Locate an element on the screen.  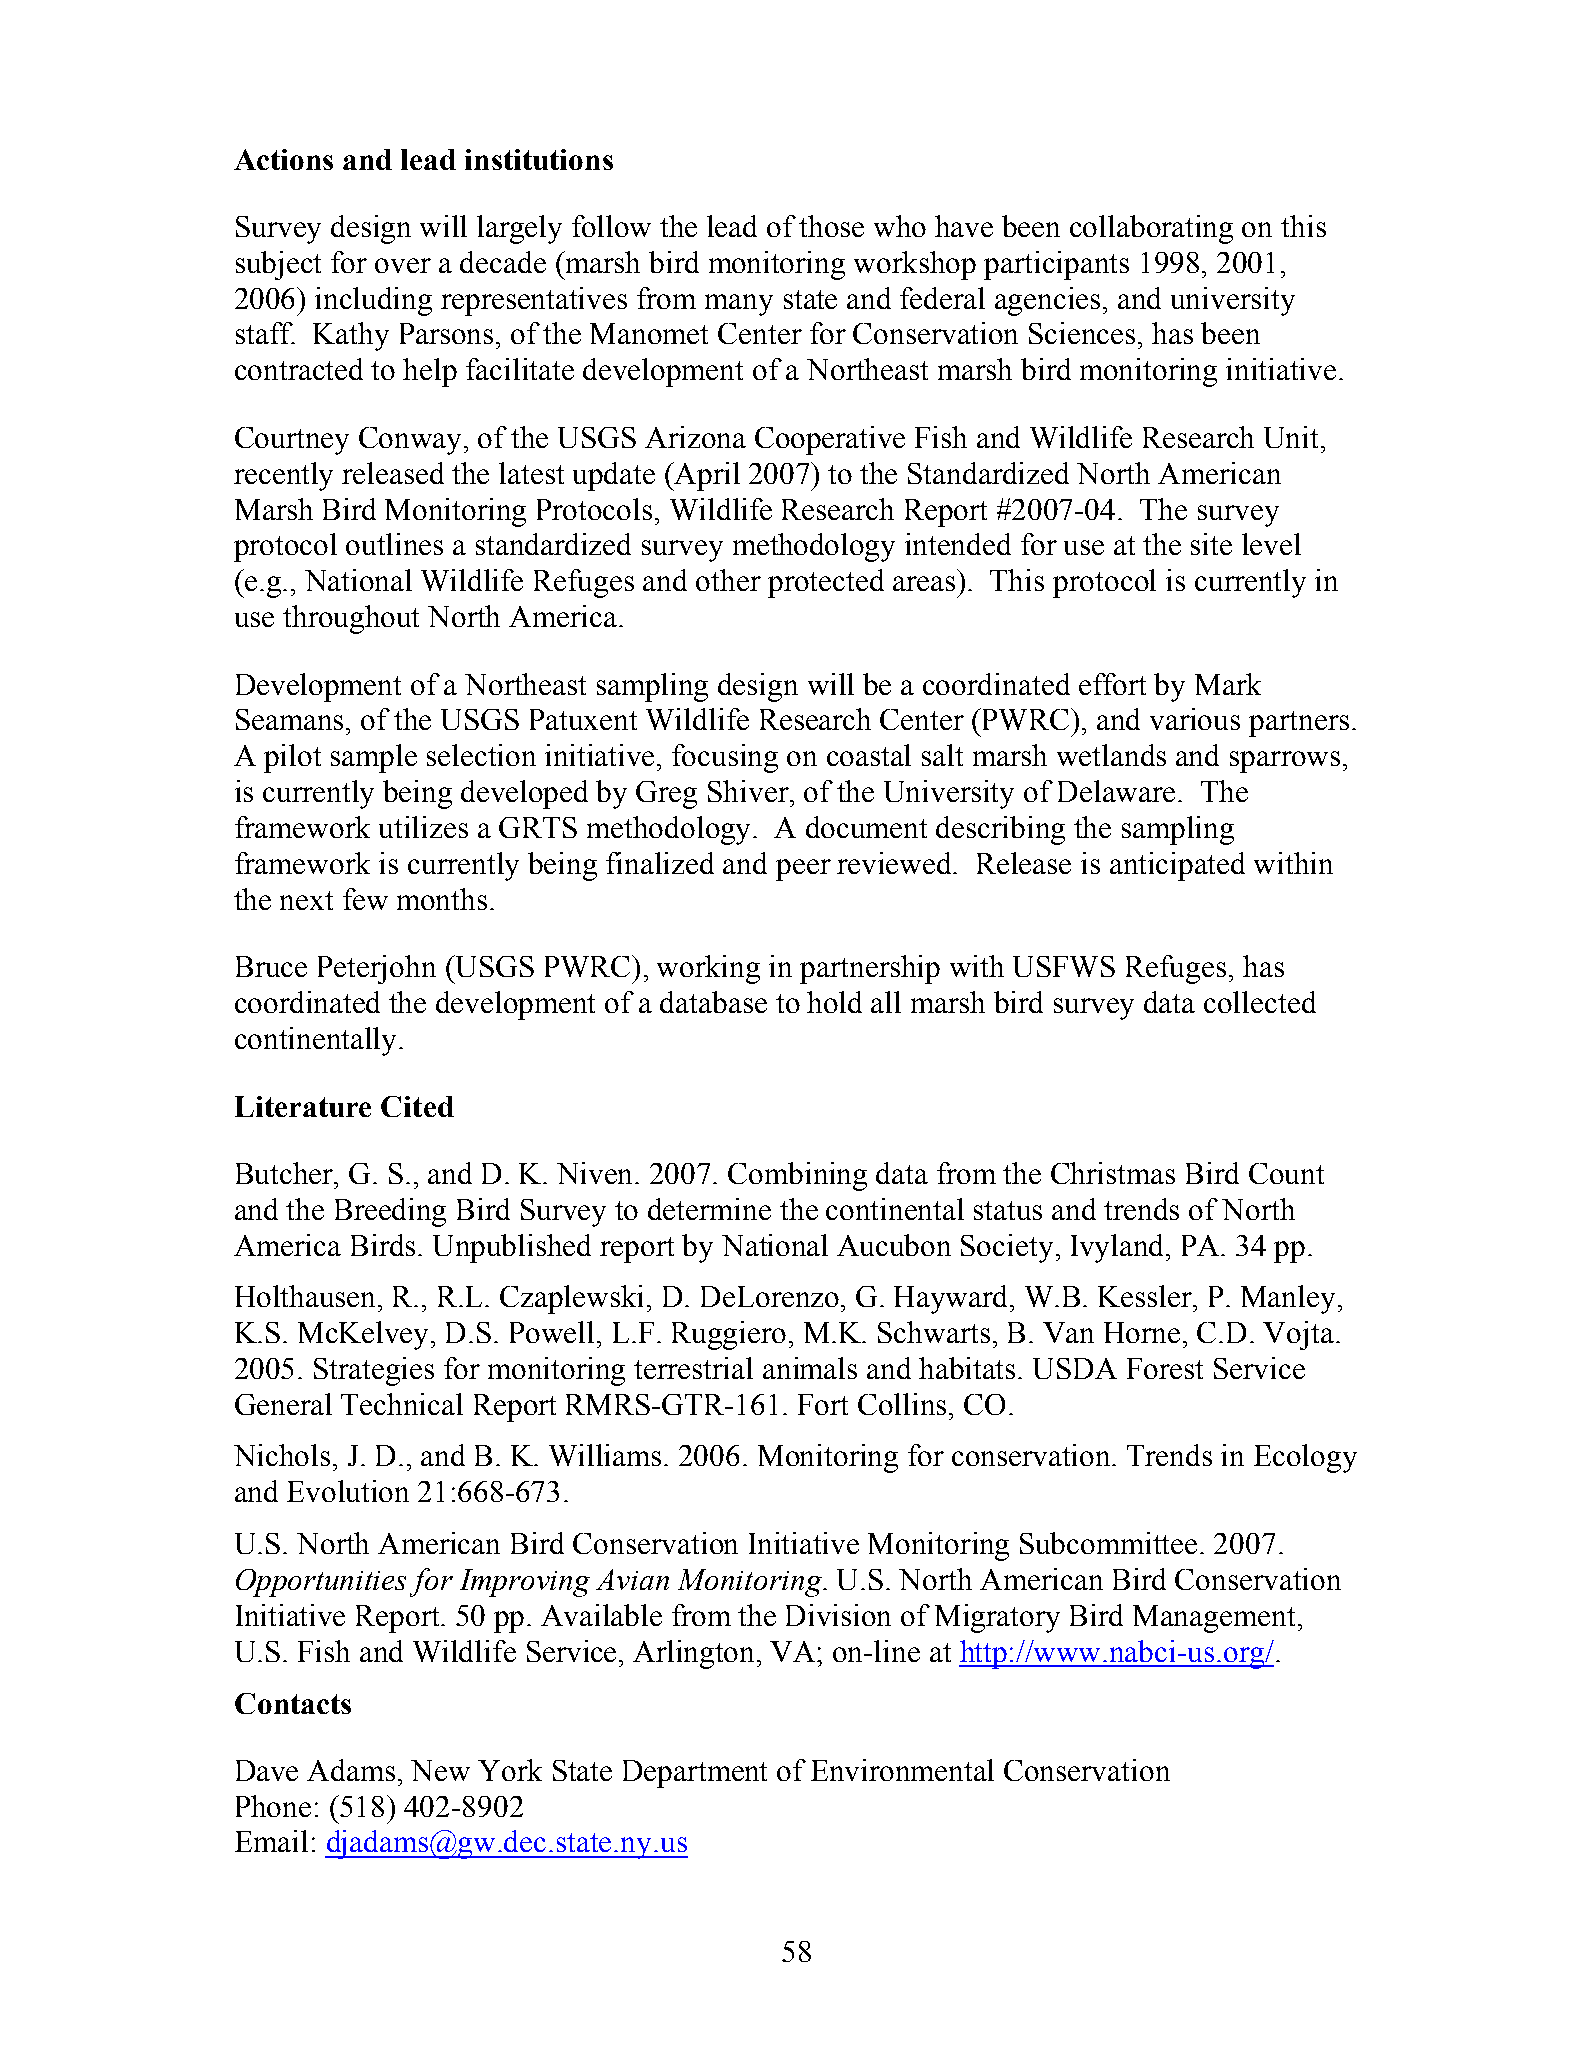
Department is located at coordinates (695, 1774).
